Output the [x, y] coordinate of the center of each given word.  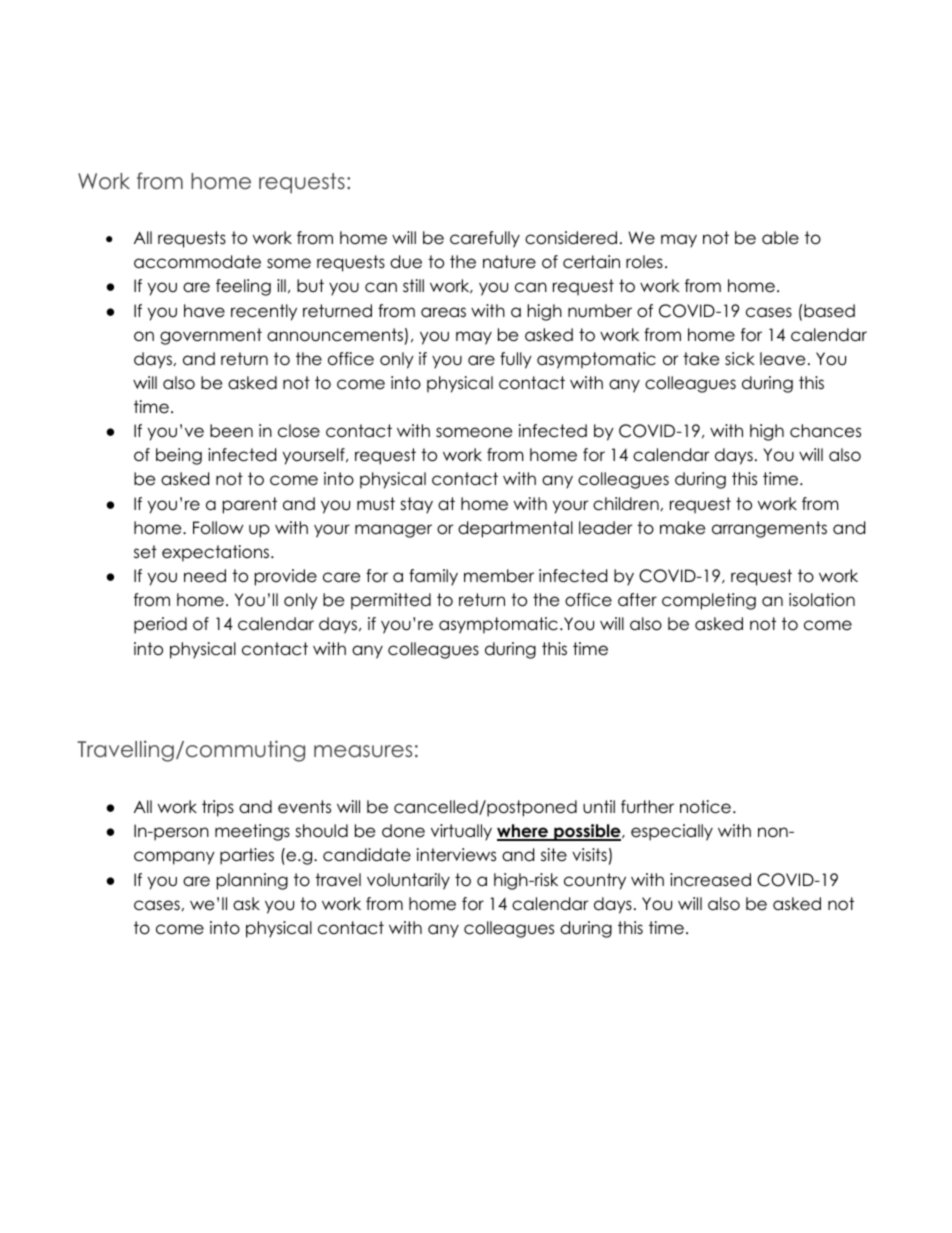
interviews [456, 855]
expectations [217, 553]
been [231, 431]
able [780, 238]
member [499, 576]
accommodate [197, 262]
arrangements [769, 529]
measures [363, 751]
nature [509, 262]
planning [252, 881]
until [599, 807]
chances [825, 431]
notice [705, 807]
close [299, 431]
